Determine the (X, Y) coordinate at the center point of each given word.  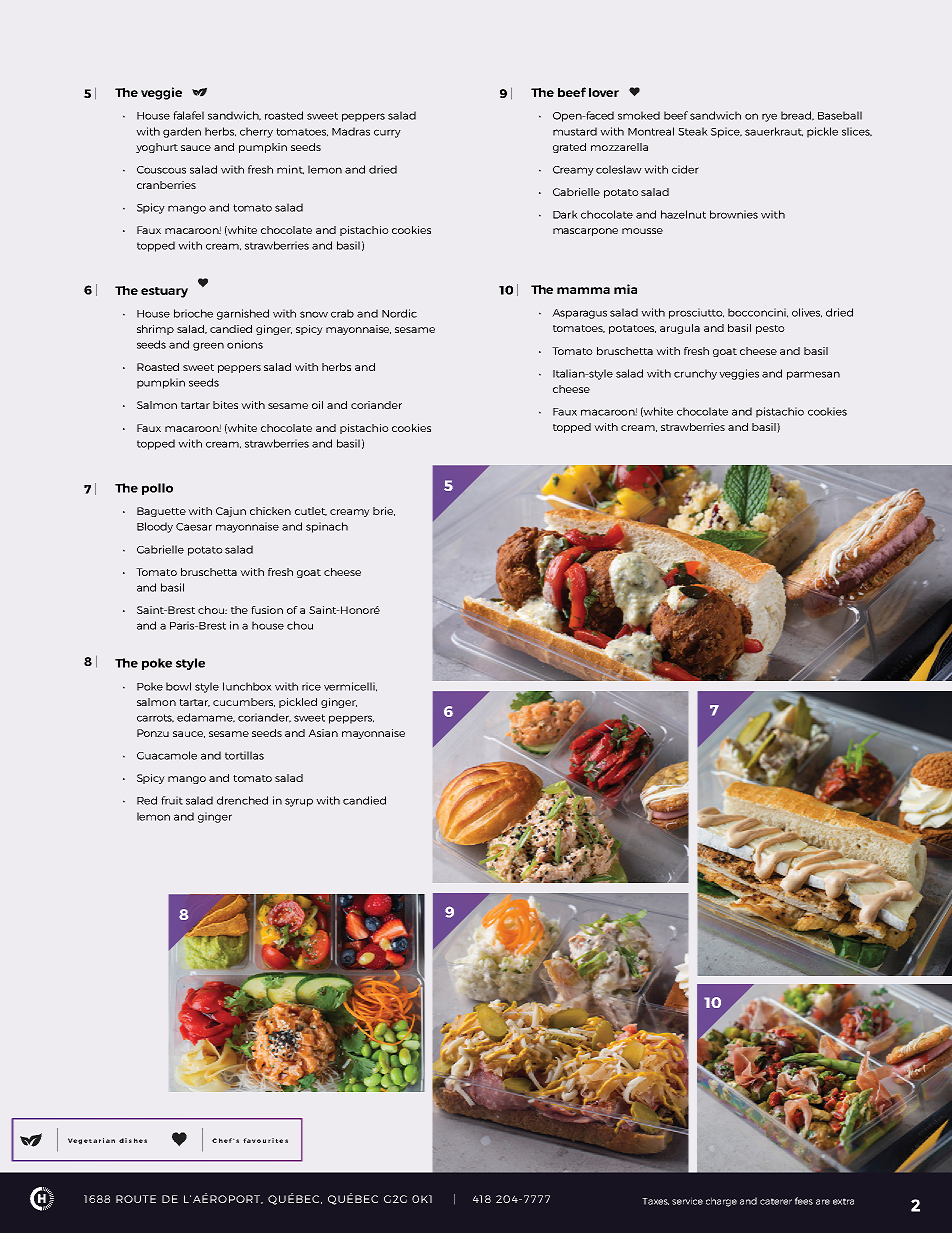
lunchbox (247, 686)
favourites (265, 1140)
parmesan (813, 375)
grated (569, 148)
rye (769, 117)
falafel (188, 115)
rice (311, 686)
